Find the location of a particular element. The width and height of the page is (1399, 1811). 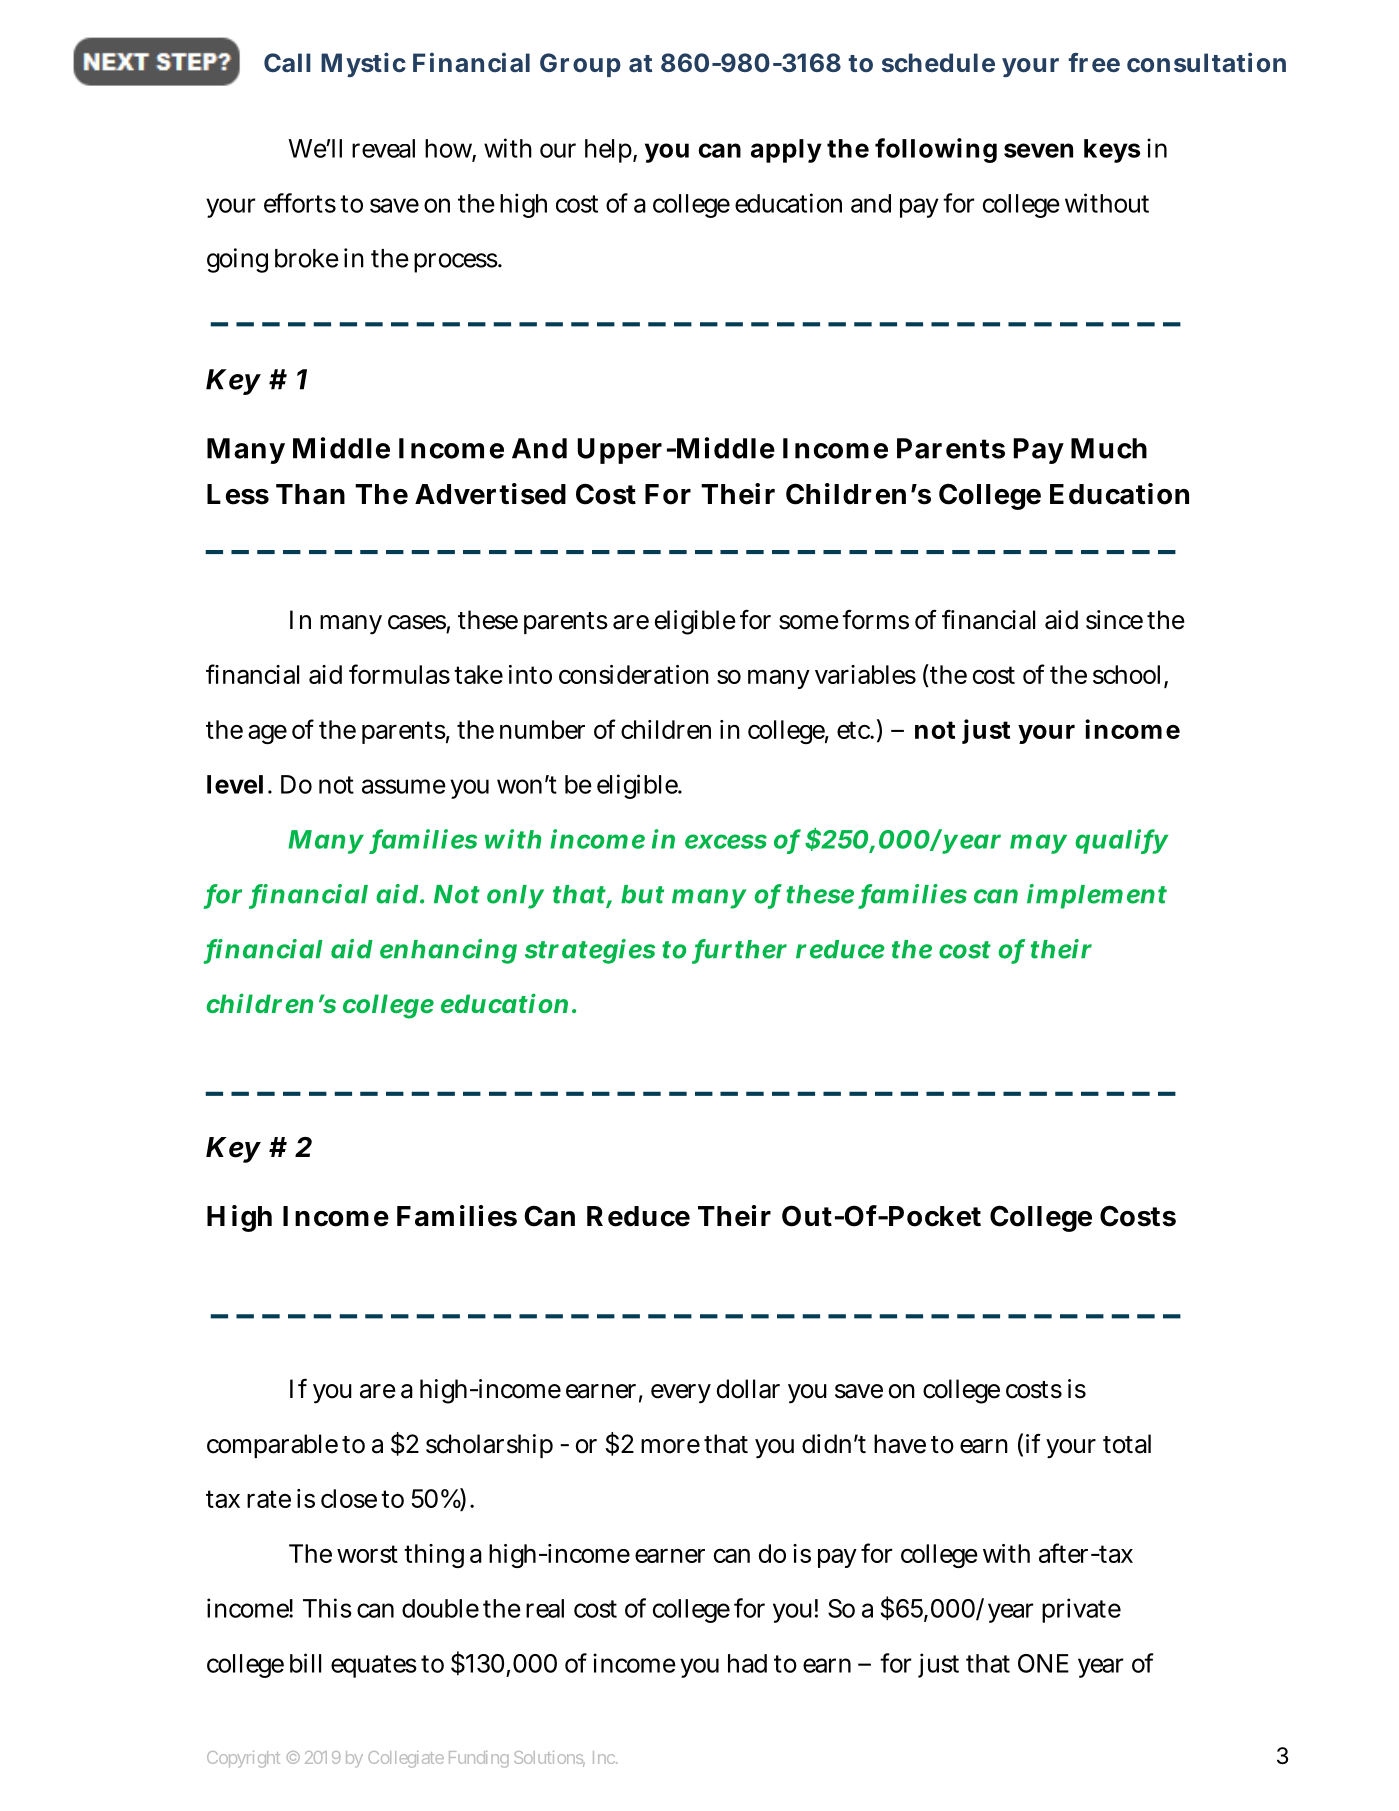

Than is located at coordinates (310, 494).
